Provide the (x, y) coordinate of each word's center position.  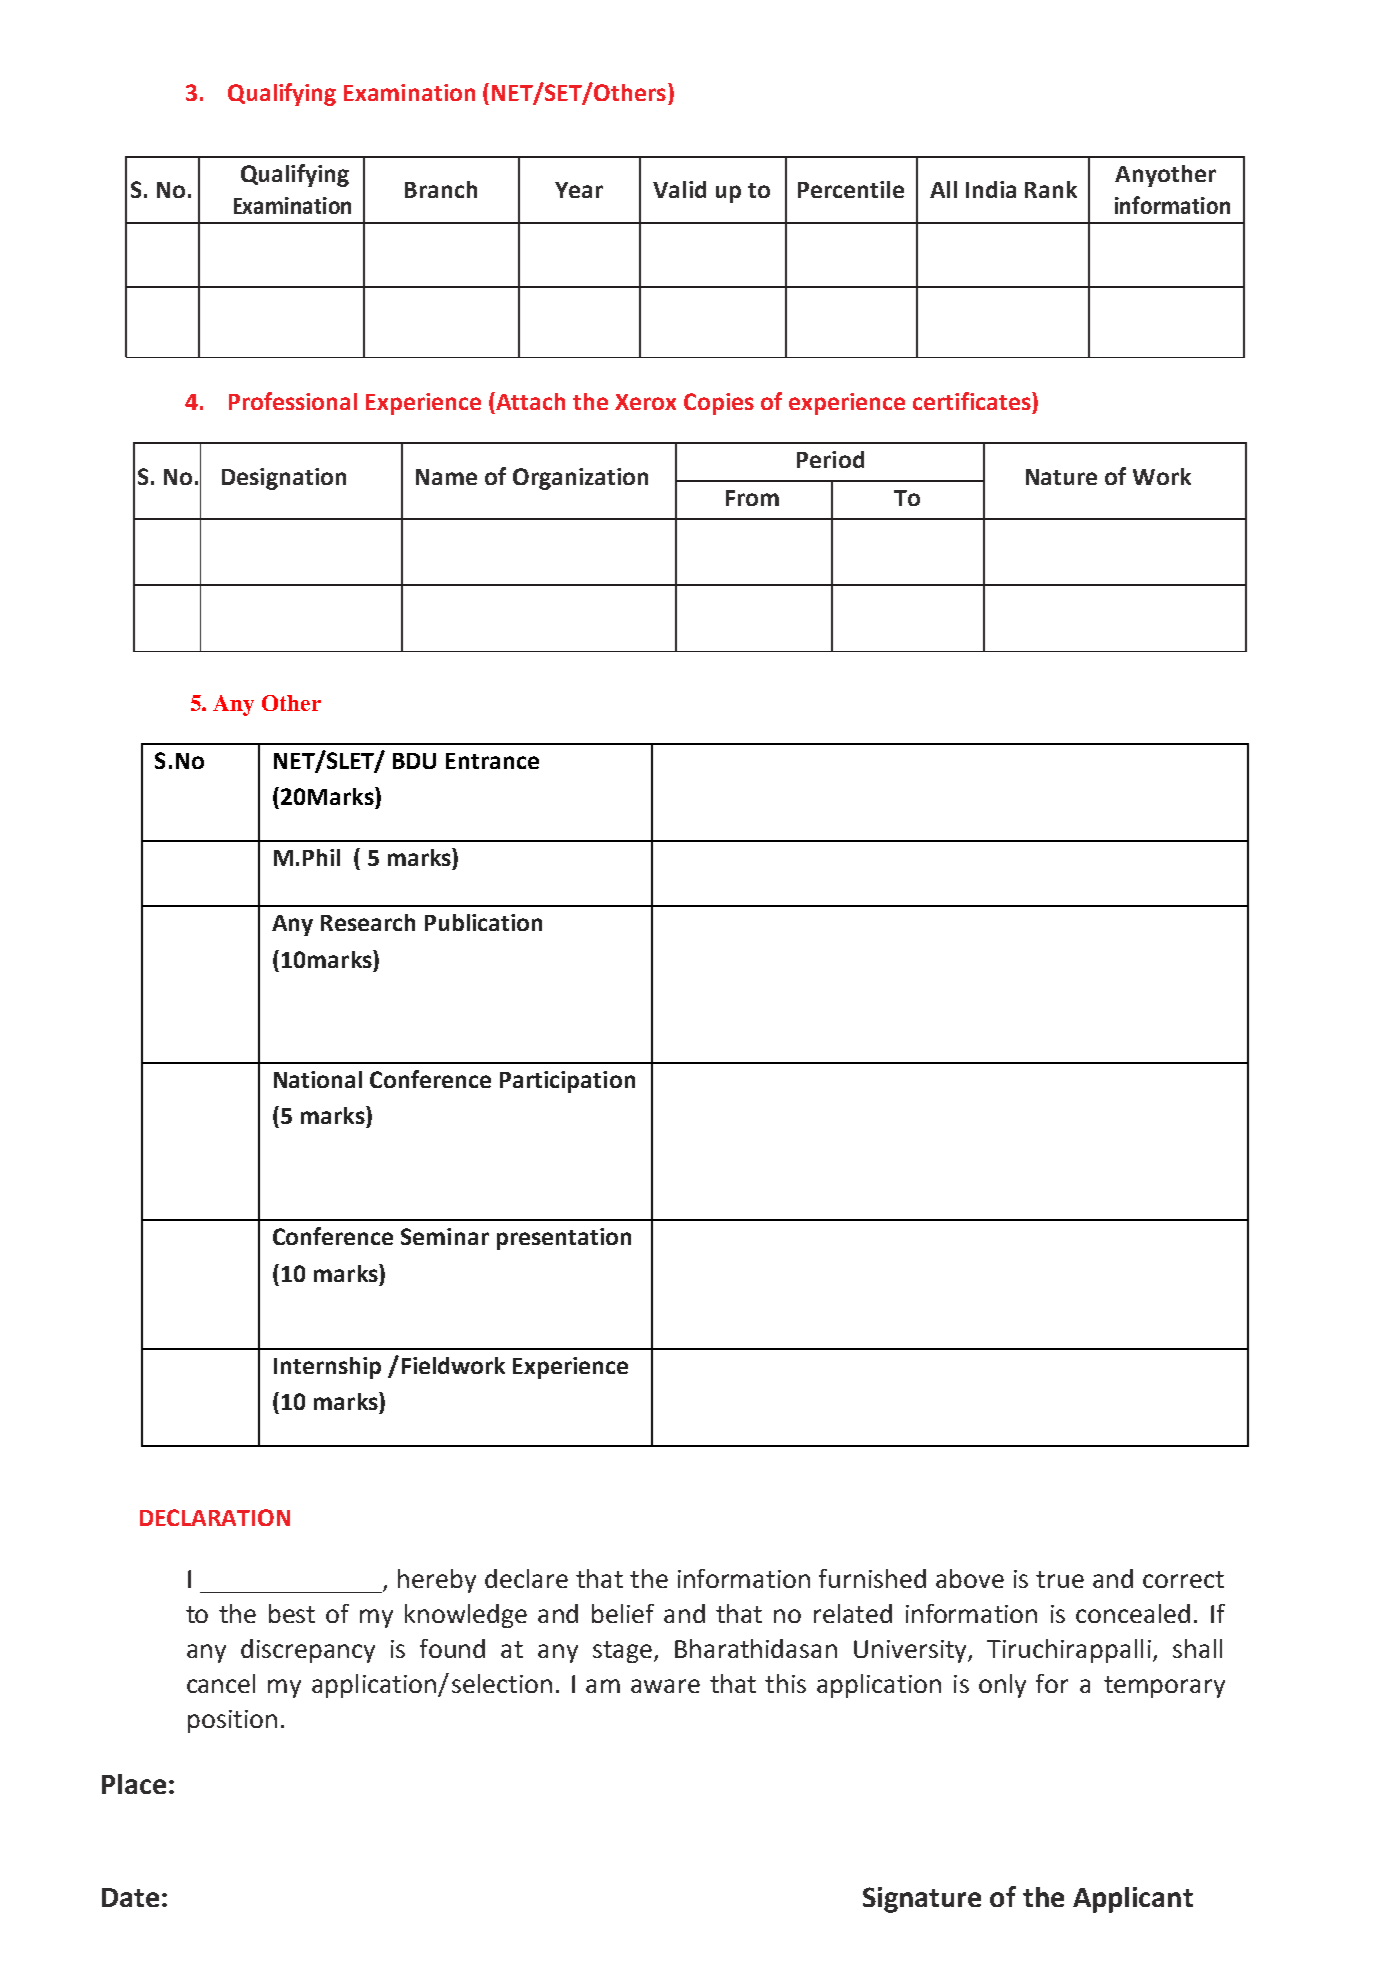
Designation (284, 479)
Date (130, 1897)
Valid (679, 189)
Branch (441, 189)
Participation (567, 1082)
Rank (1051, 189)
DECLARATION (215, 1517)
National (318, 1079)
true (1060, 1579)
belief (623, 1613)
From (752, 498)
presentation (564, 1239)
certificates (973, 401)
